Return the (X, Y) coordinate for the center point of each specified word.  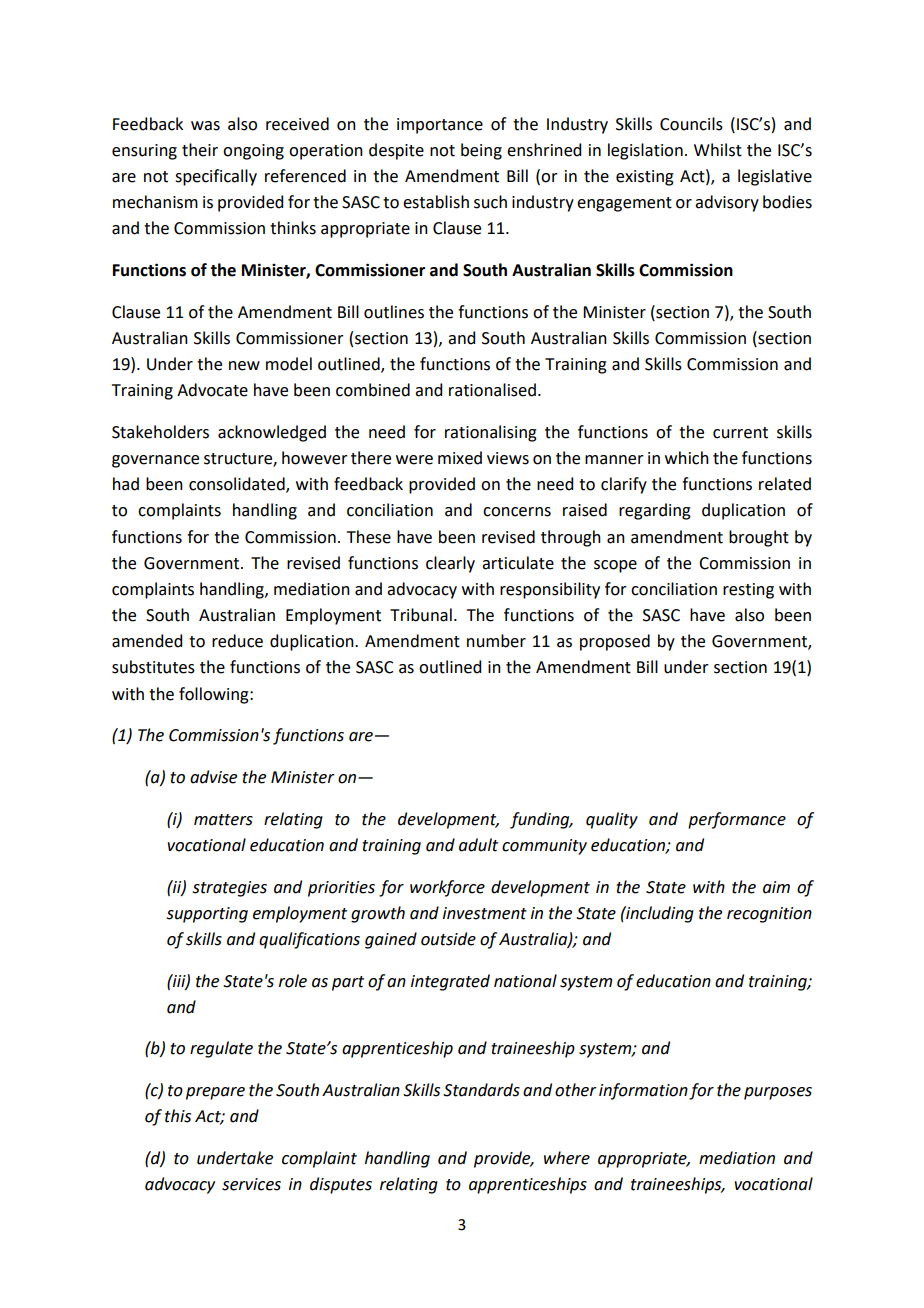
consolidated (238, 485)
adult (478, 845)
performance (737, 820)
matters (223, 820)
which (687, 458)
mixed (460, 458)
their (200, 150)
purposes (778, 1093)
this (178, 1116)
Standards (481, 1090)
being (481, 151)
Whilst (718, 150)
